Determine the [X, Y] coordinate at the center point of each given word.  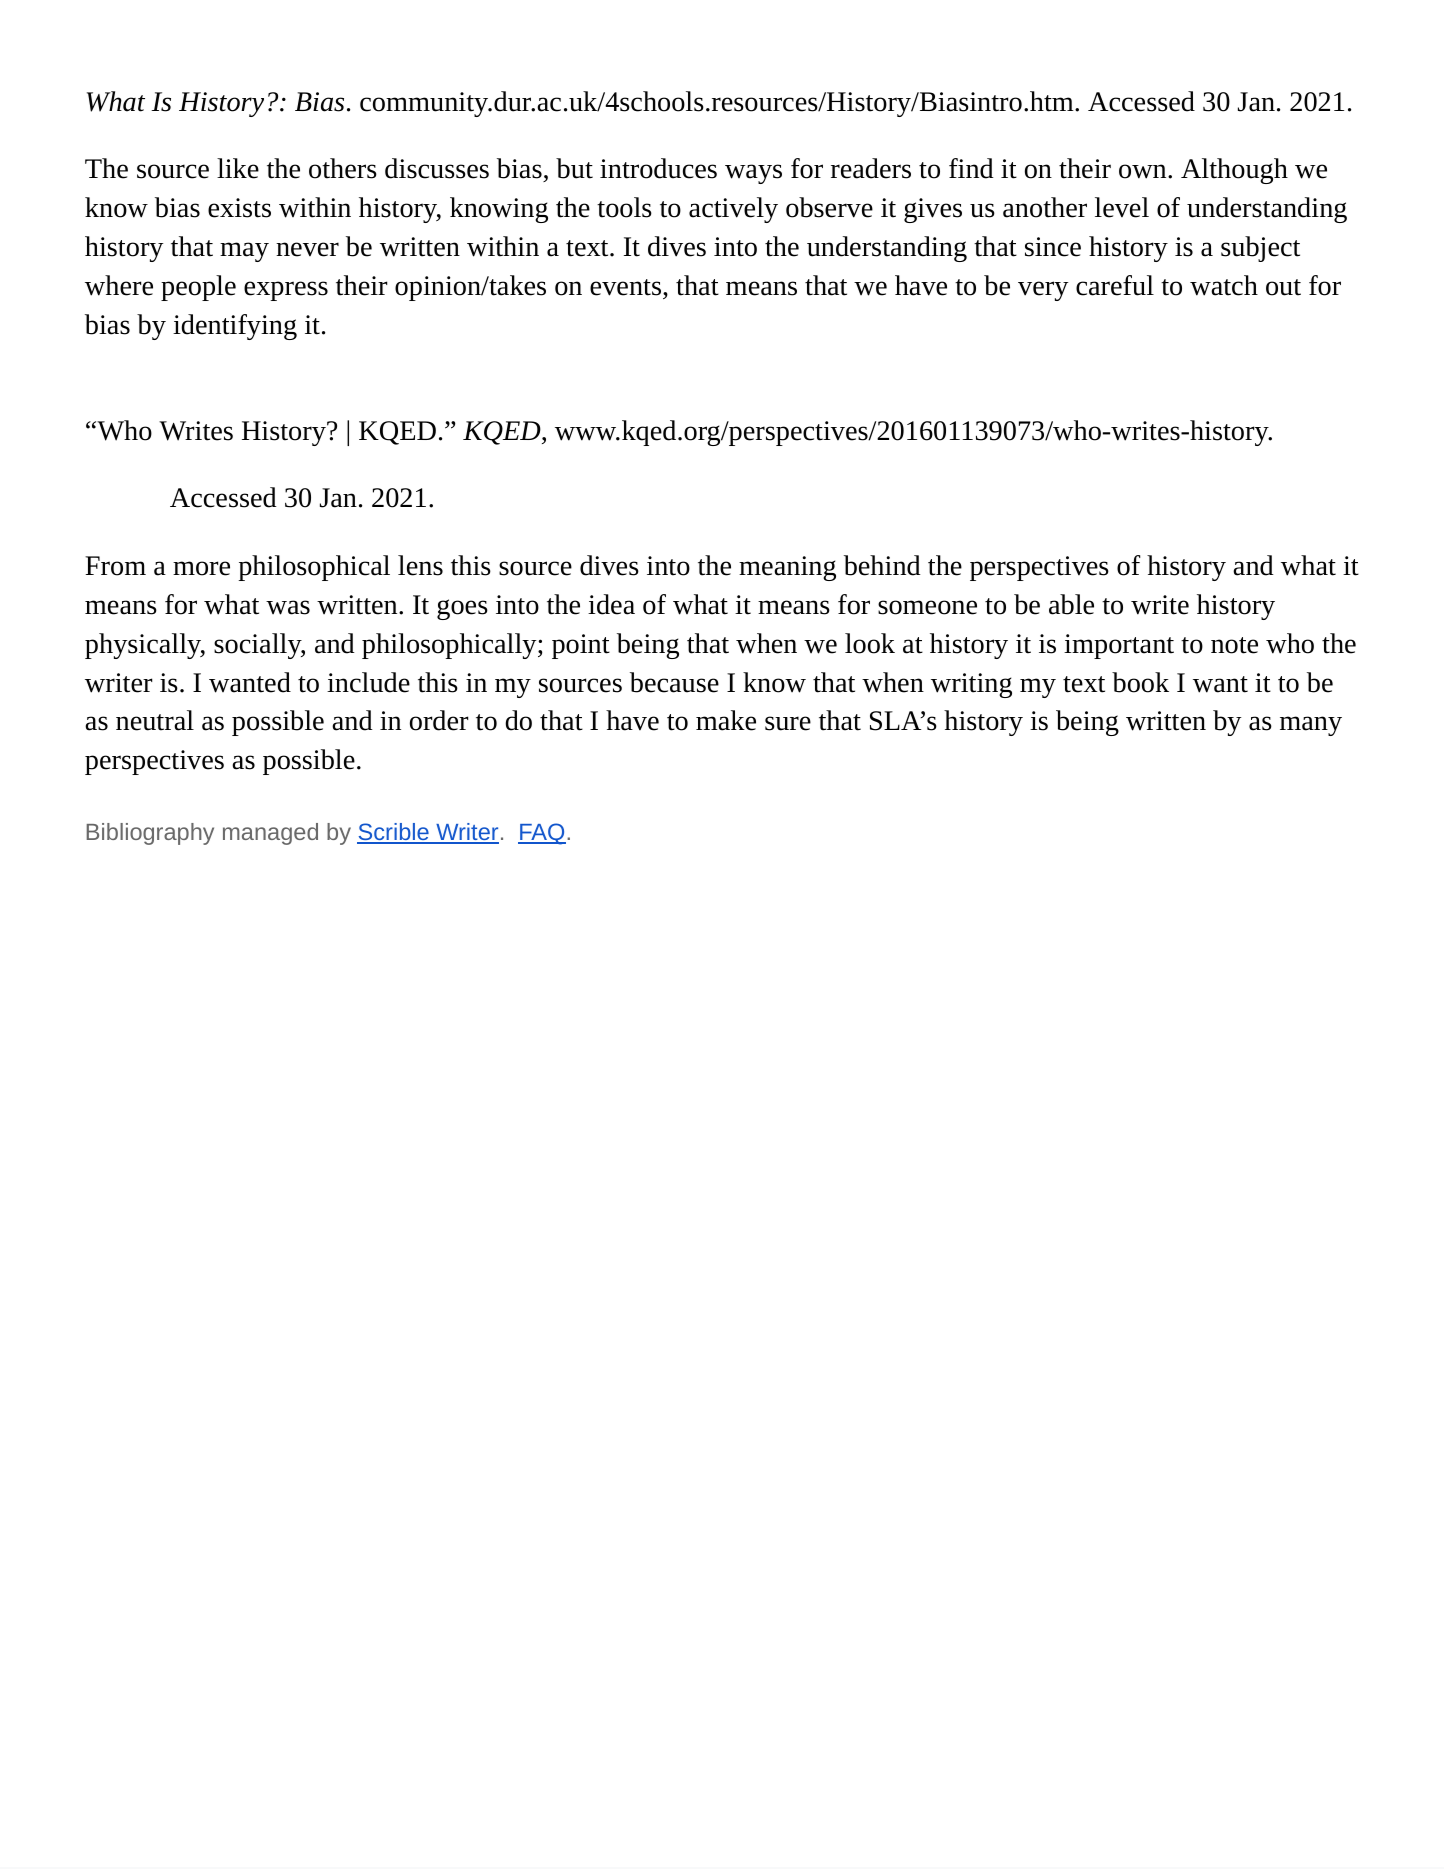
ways [753, 174]
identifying [235, 327]
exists [239, 208]
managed [270, 834]
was [288, 607]
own [1144, 171]
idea [611, 604]
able [1071, 604]
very [1043, 291]
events [625, 287]
